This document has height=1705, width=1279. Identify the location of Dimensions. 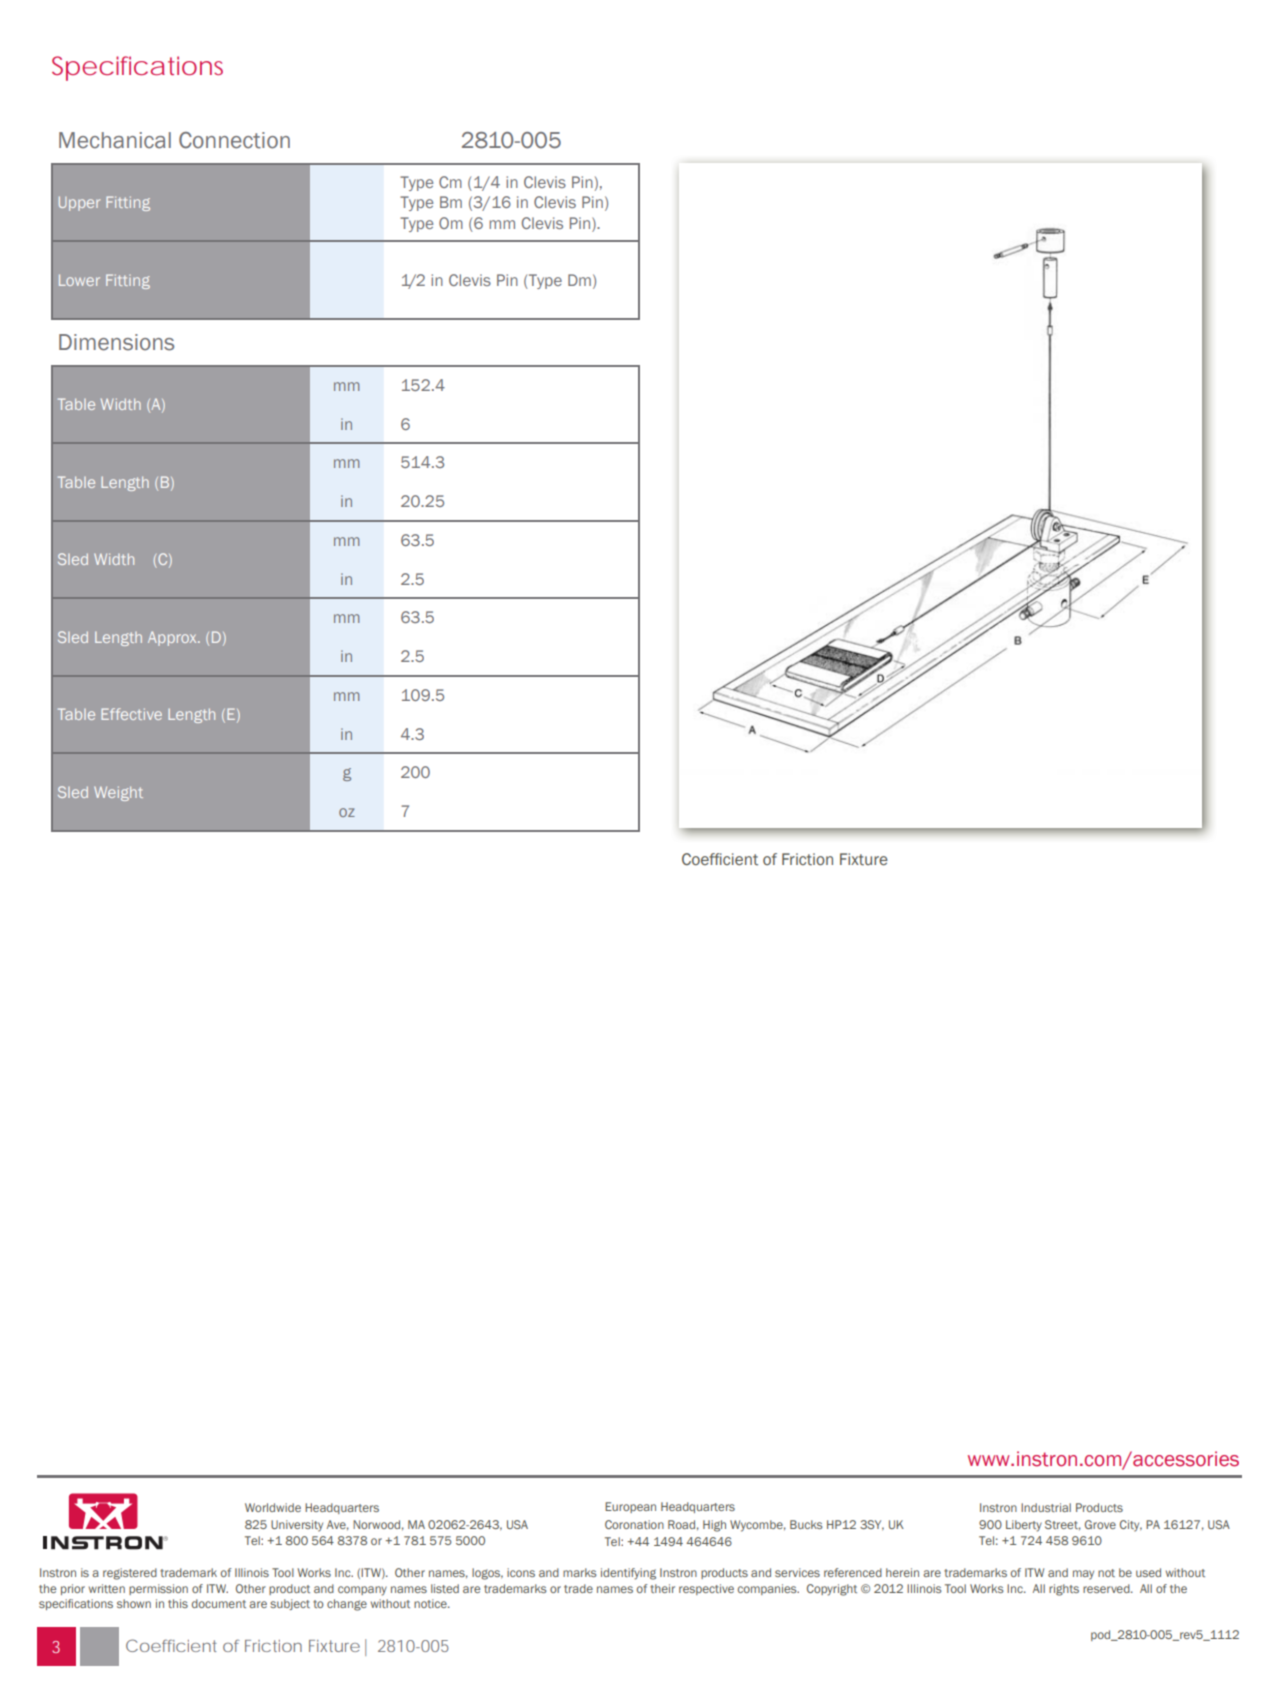
(116, 342).
